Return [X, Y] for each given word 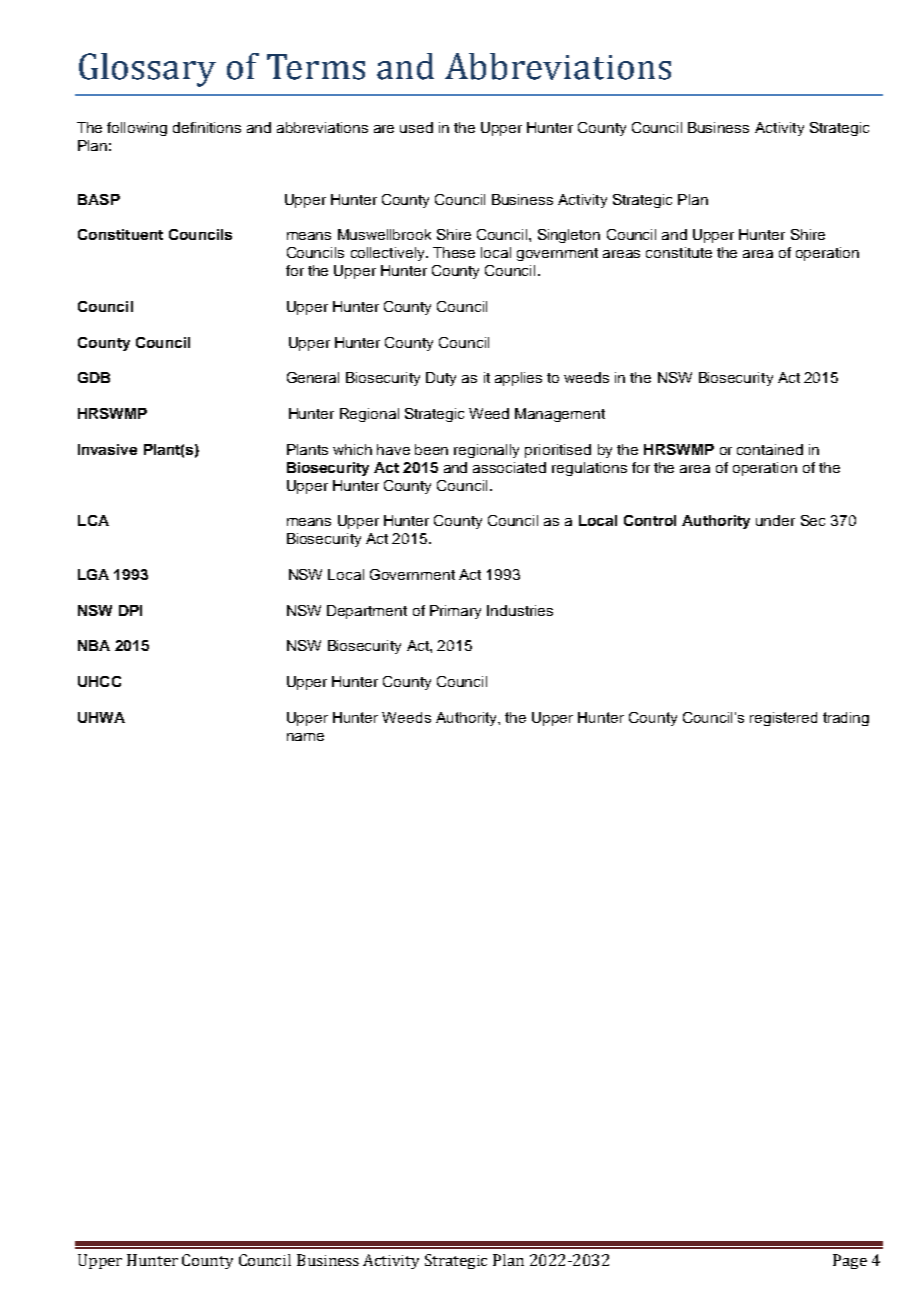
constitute [679, 252]
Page [850, 1261]
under [775, 520]
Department [367, 612]
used [416, 127]
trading [846, 719]
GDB [94, 377]
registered [783, 719]
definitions [207, 127]
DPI [130, 610]
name [305, 737]
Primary [455, 612]
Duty [441, 379]
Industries [520, 610]
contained [770, 449]
